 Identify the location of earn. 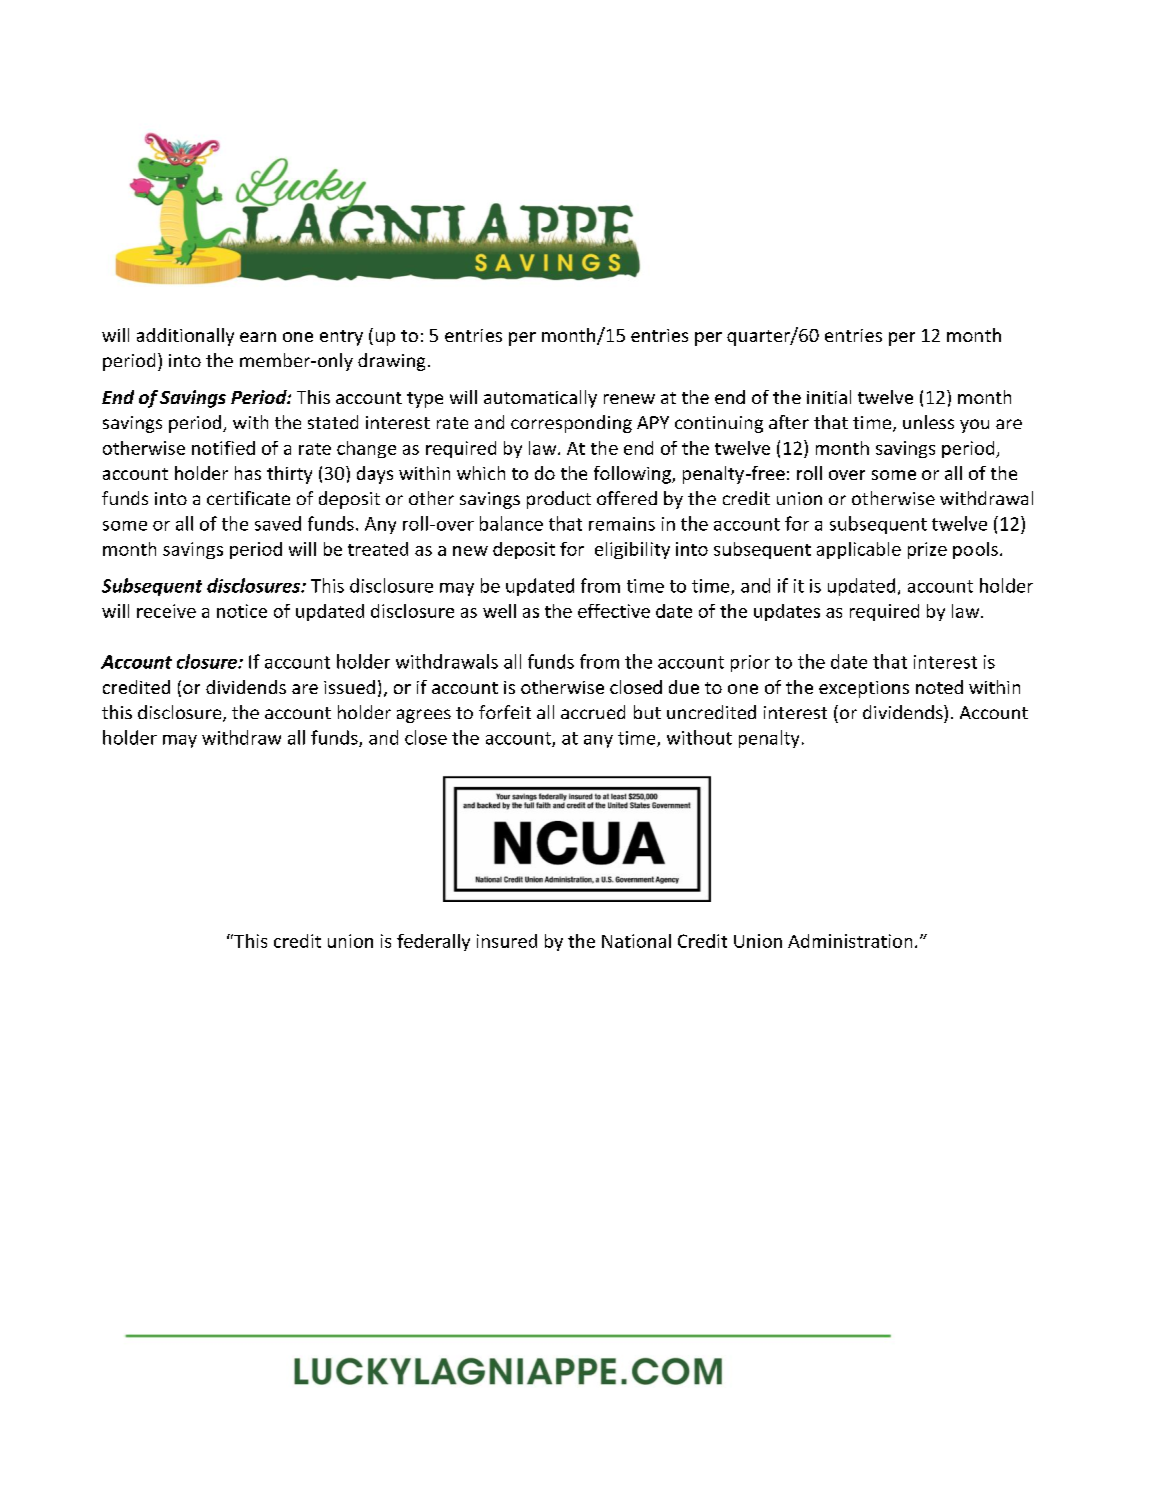
(258, 337).
